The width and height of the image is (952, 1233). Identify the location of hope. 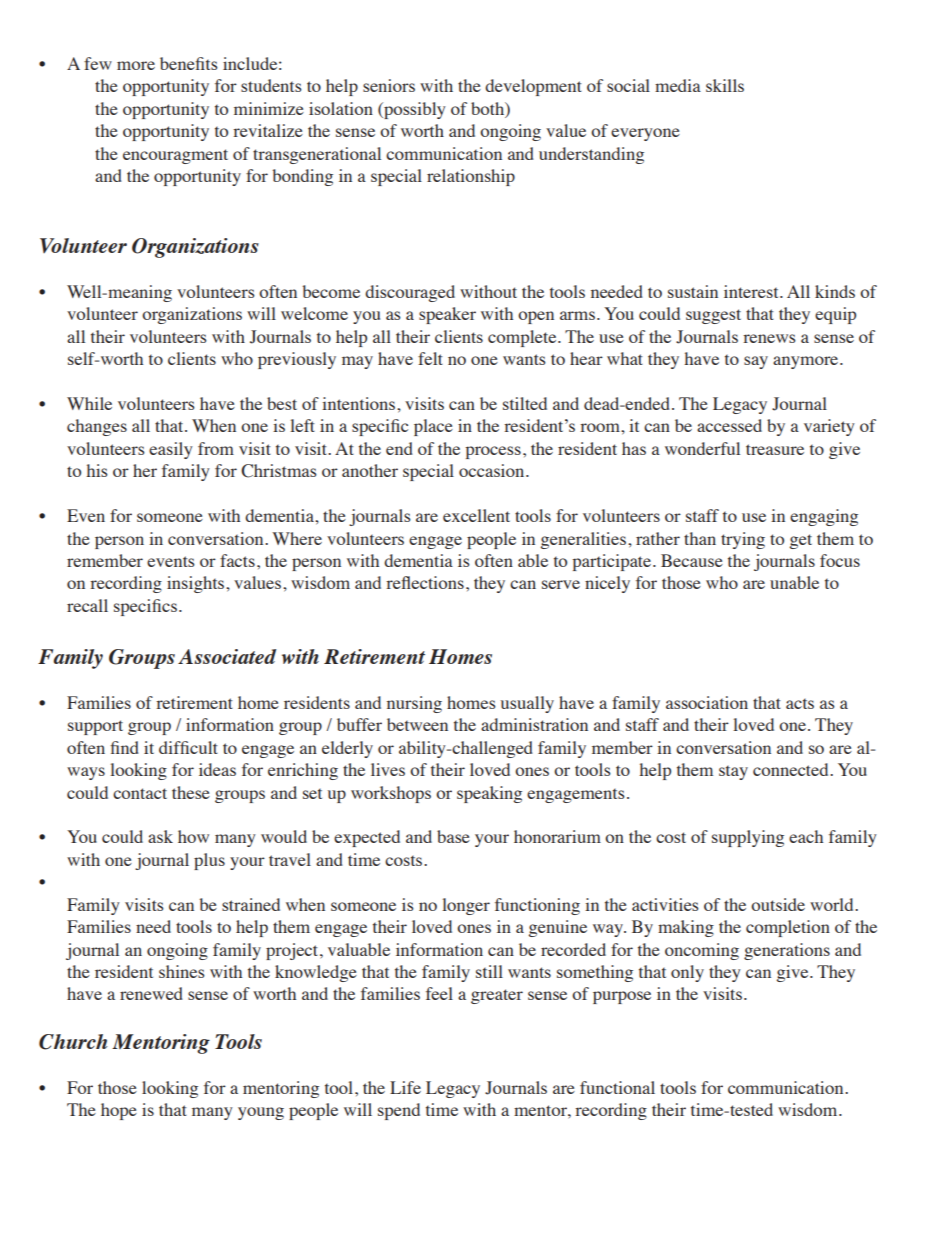
(119, 1111).
